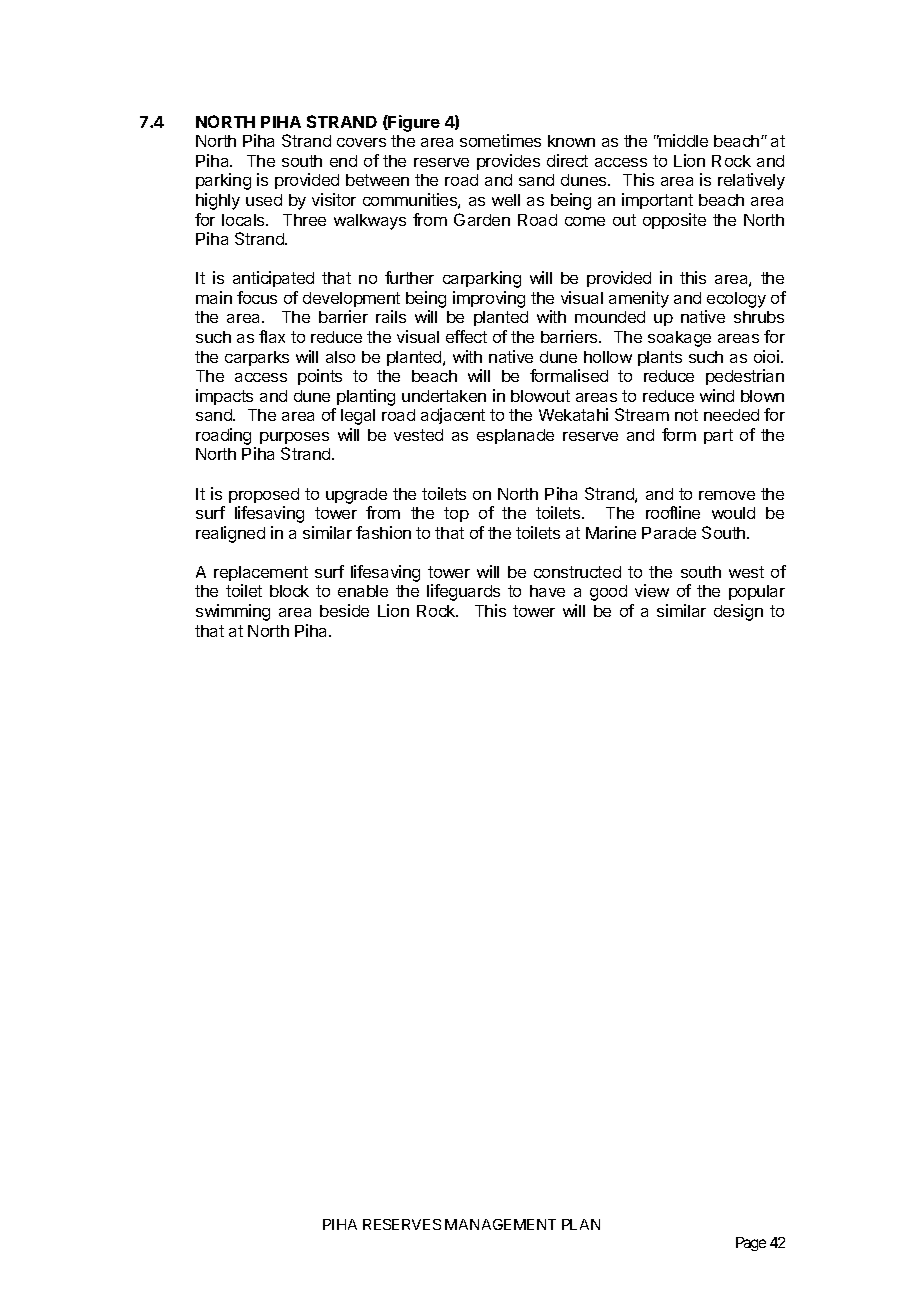  I want to click on lifeguards, so click(463, 592).
